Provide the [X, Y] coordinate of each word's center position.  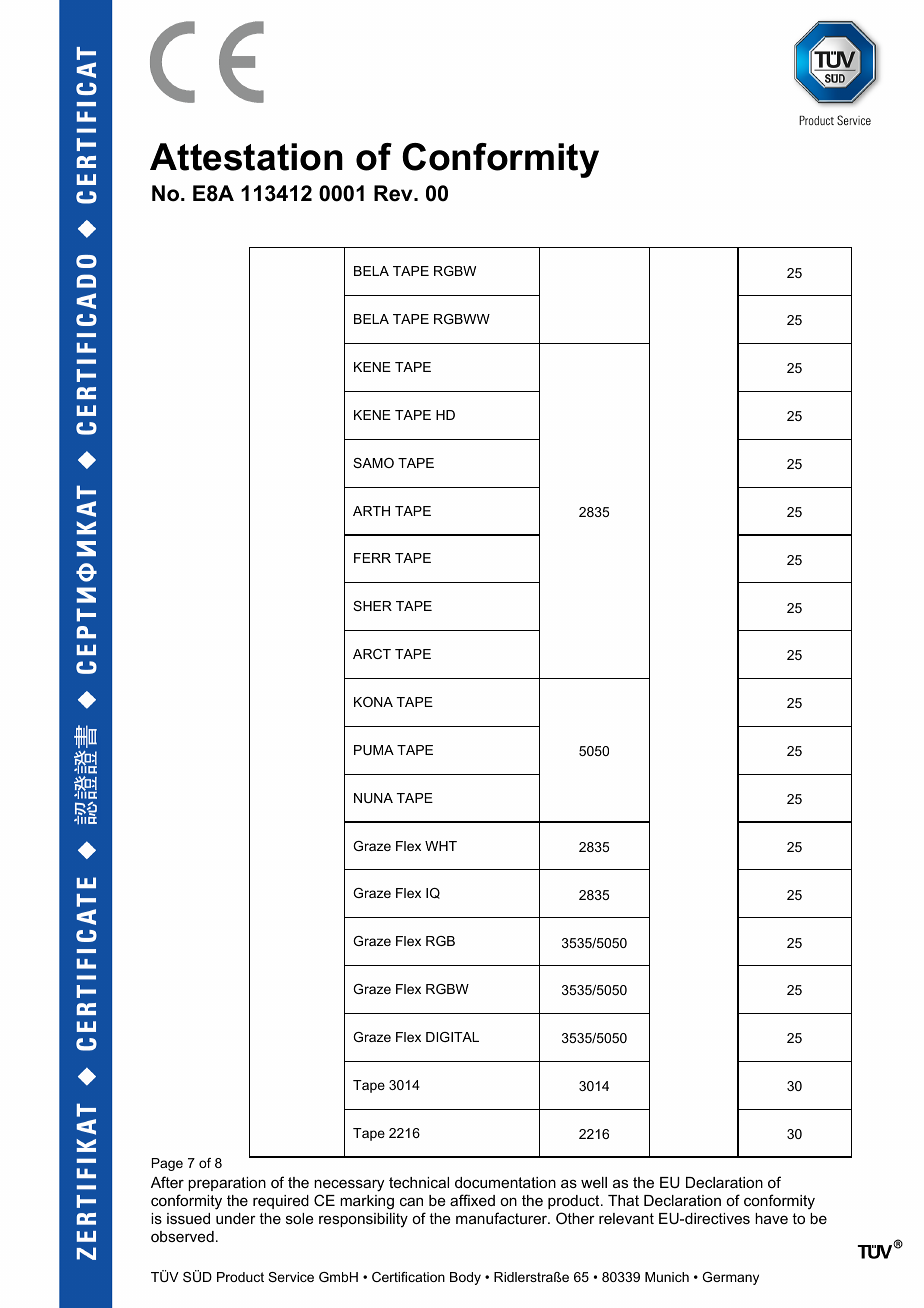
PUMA [374, 750]
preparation [227, 1184]
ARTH [371, 511]
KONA [373, 702]
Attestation [246, 157]
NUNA [373, 798]
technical [419, 1182]
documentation [505, 1182]
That [623, 1200]
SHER [372, 606]
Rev [394, 193]
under [236, 1218]
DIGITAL [452, 1037]
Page [167, 1164]
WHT [441, 846]
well [594, 1182]
